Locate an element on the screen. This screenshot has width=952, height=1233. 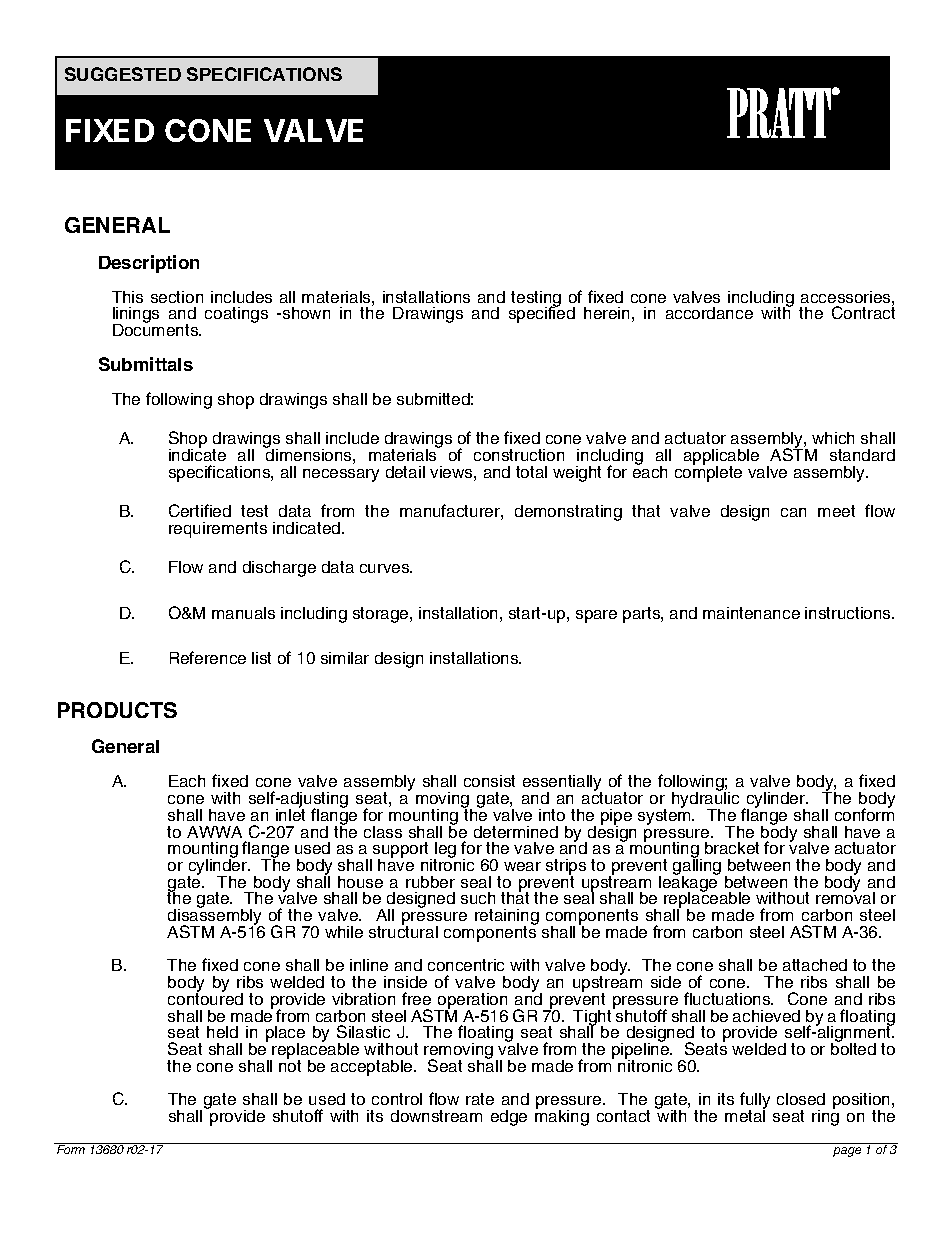
specified is located at coordinates (542, 314).
